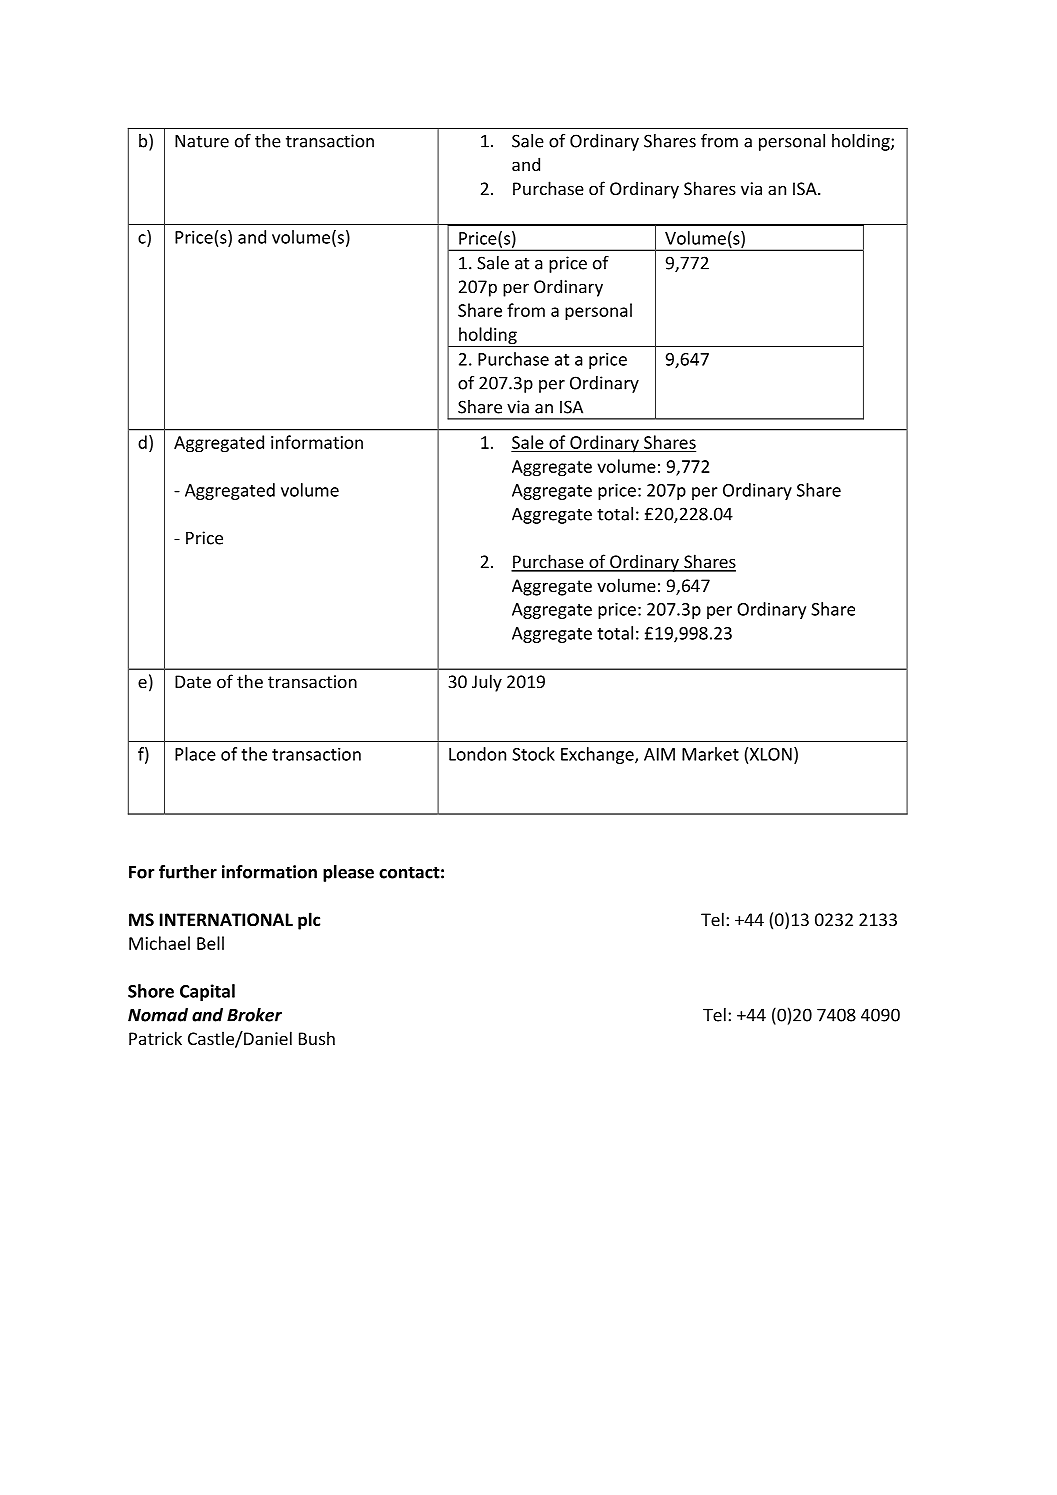  Describe the element at coordinates (207, 992) in the screenshot. I see `Capital` at that location.
